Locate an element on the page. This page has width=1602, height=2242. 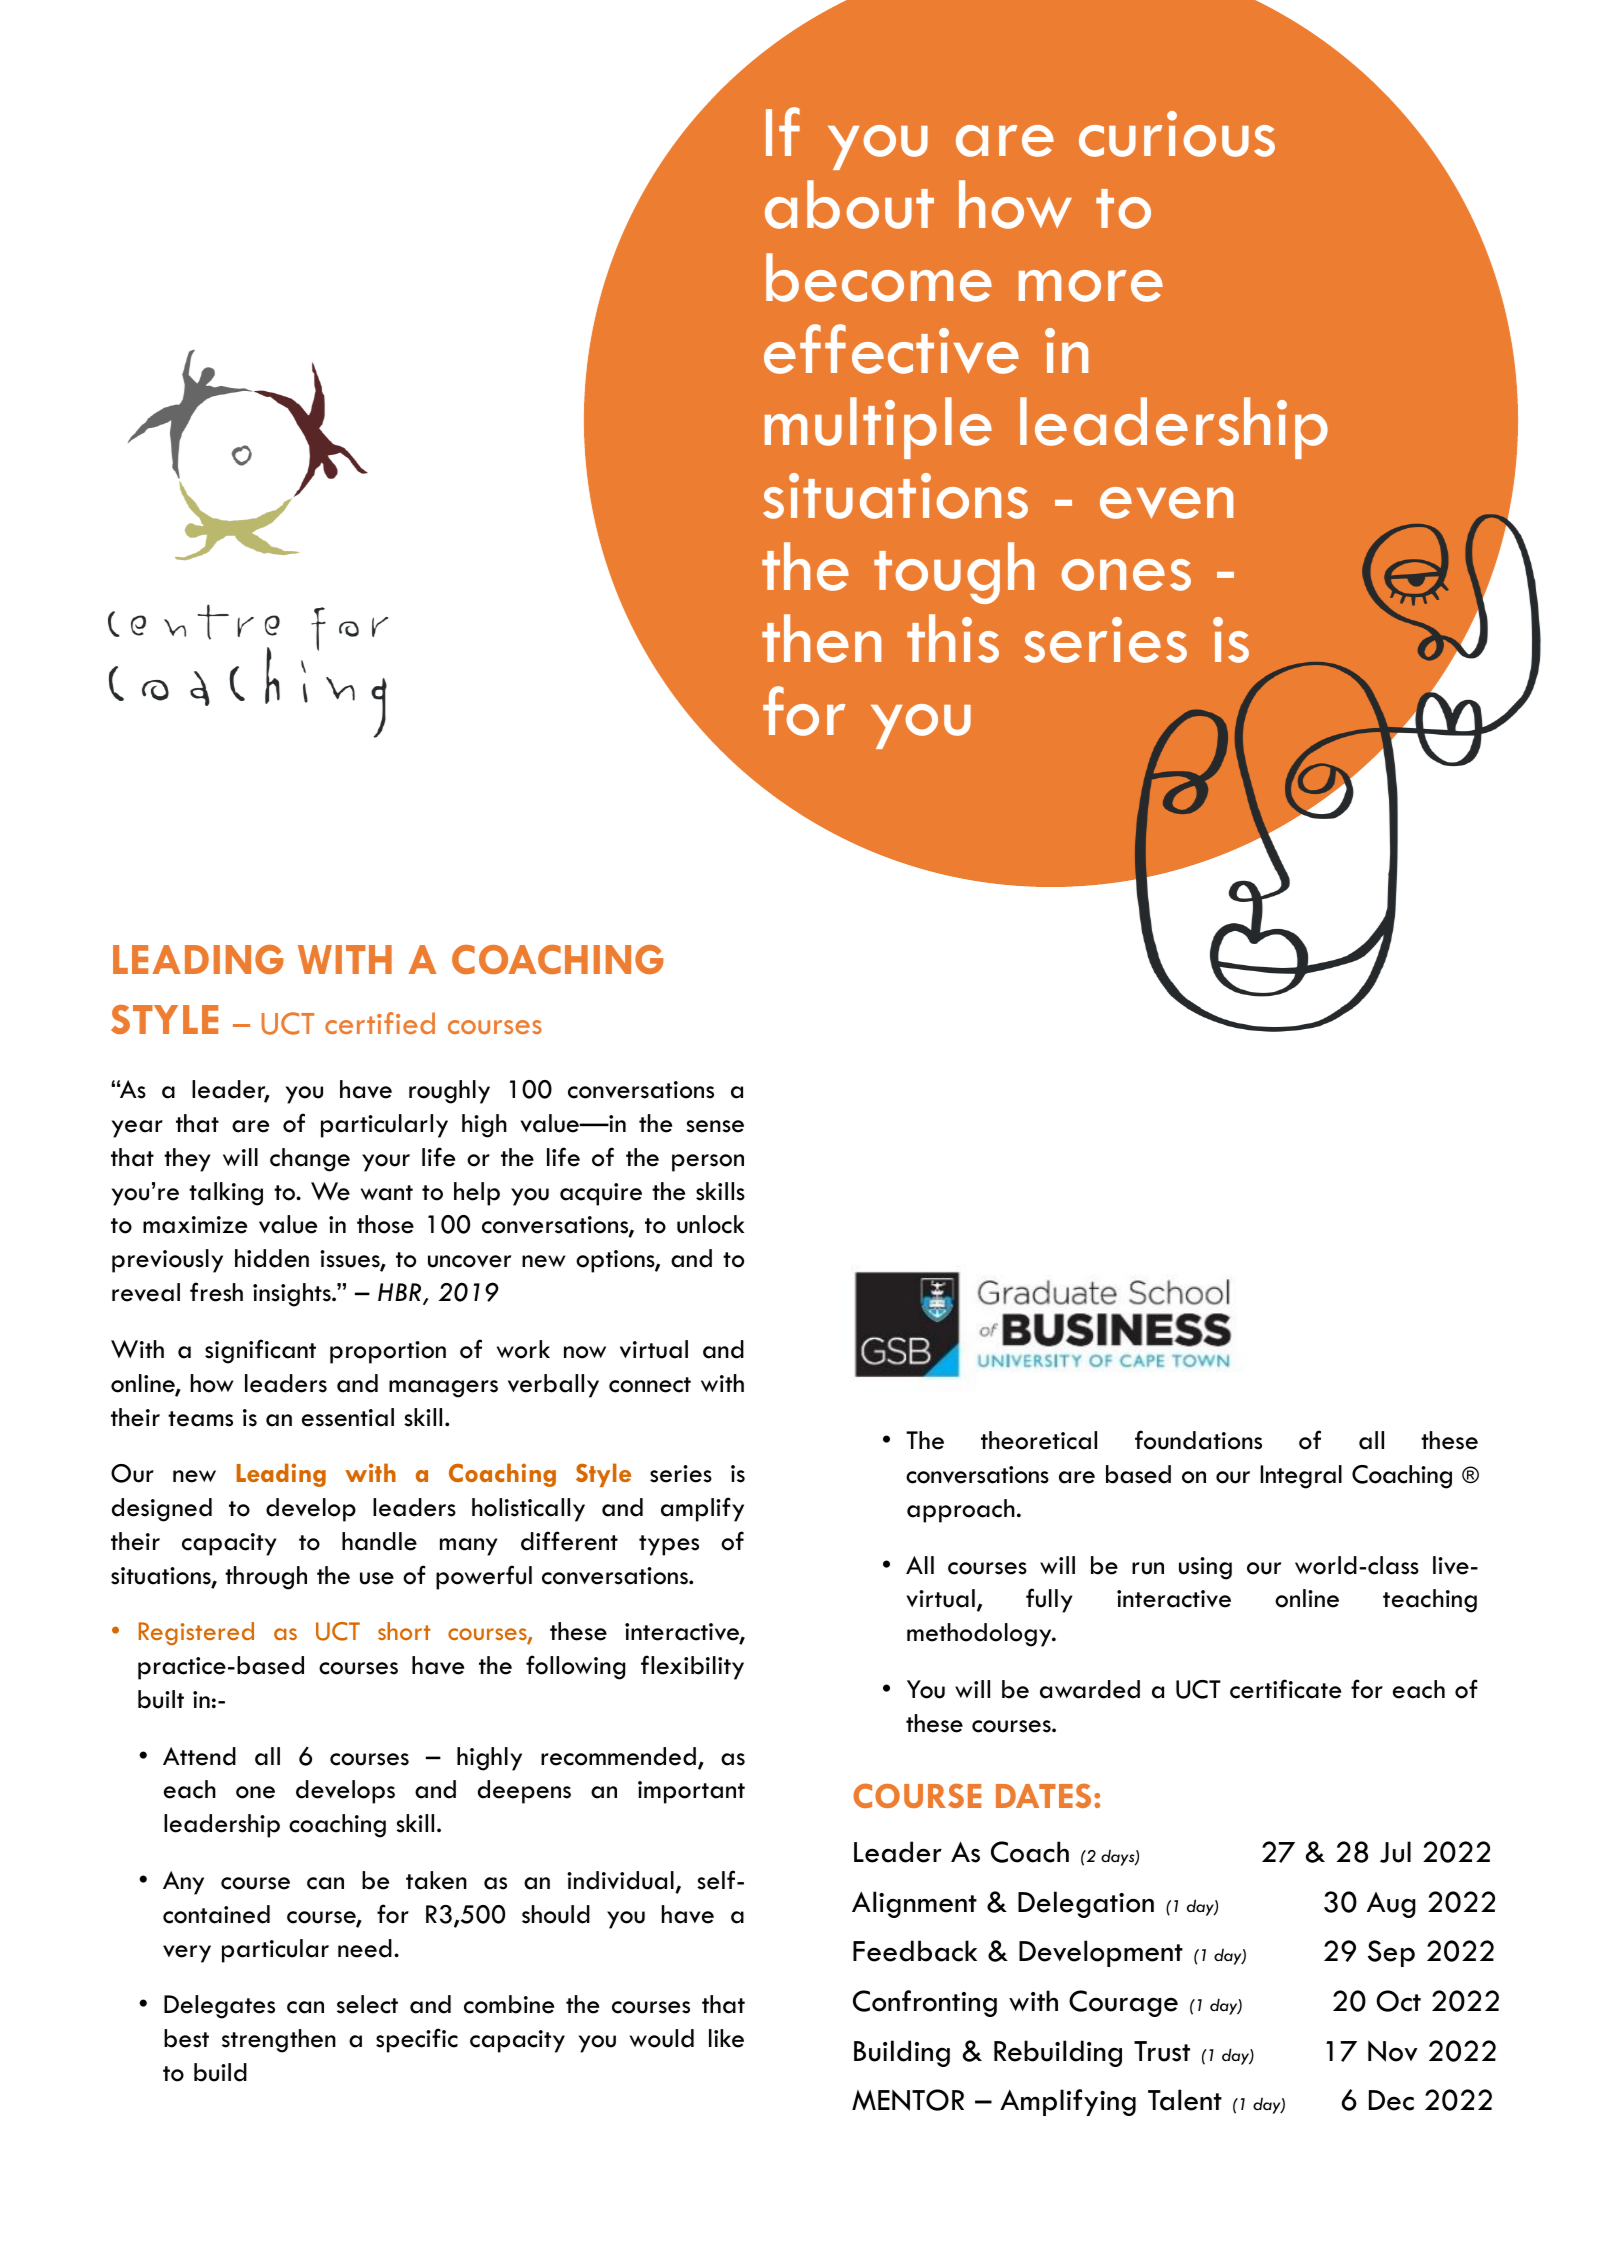
become is located at coordinates (879, 277).
